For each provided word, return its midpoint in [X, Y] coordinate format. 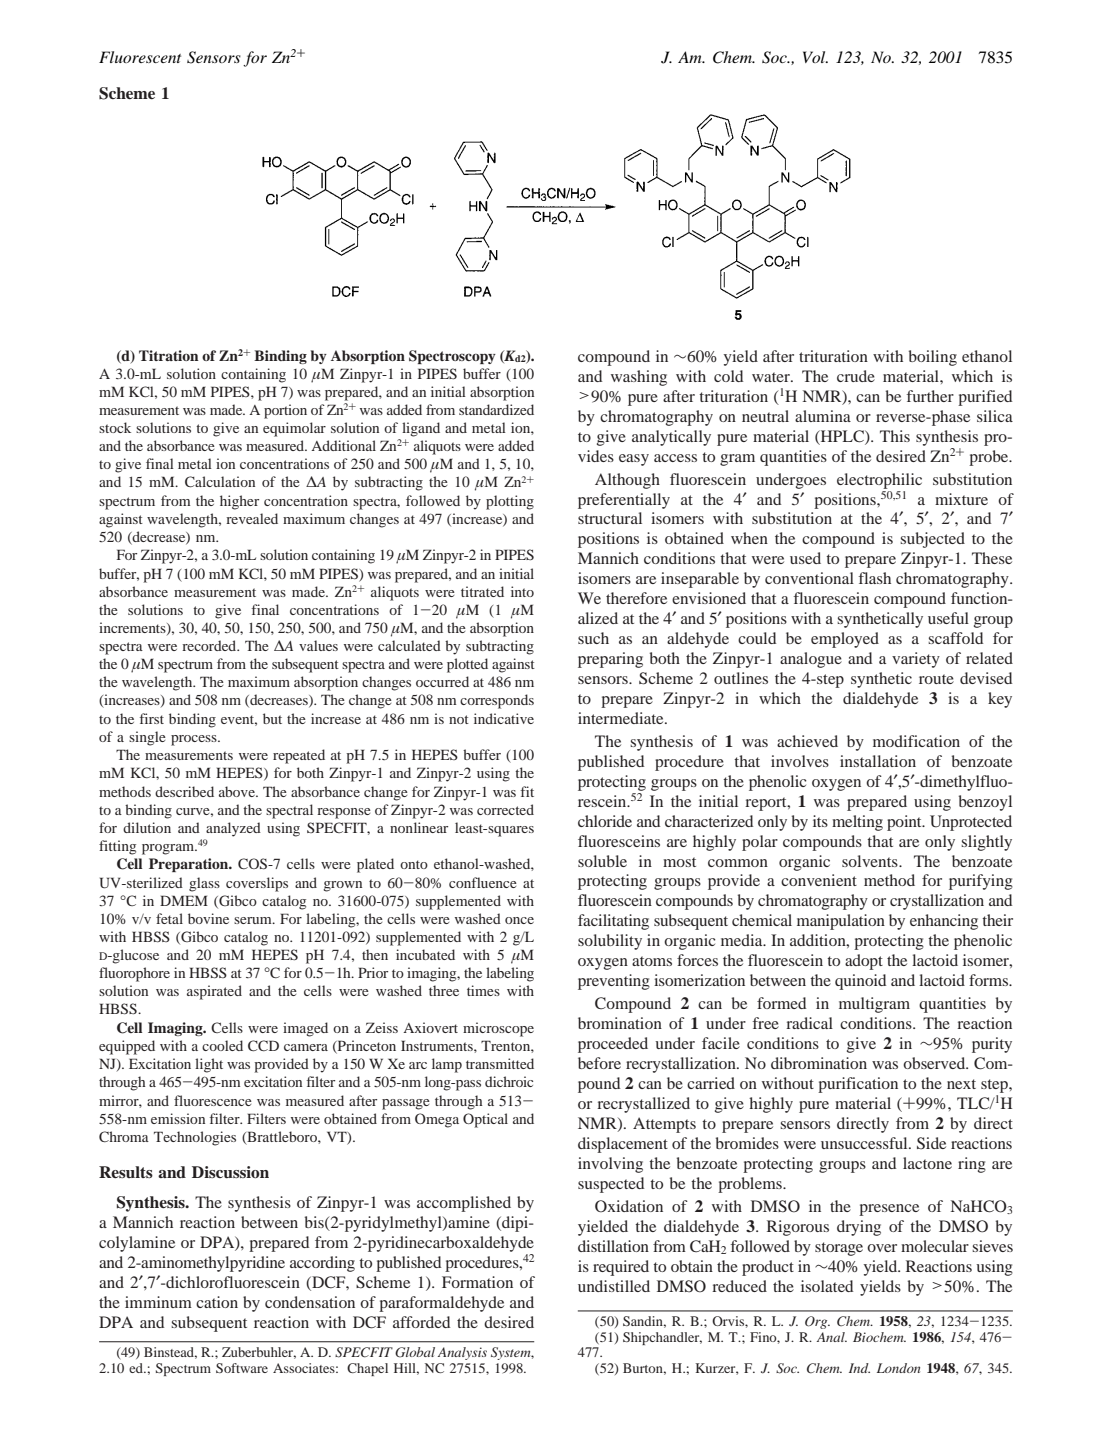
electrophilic [879, 481]
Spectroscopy [452, 357]
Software [242, 1368]
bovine [208, 918]
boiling [933, 358]
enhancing [944, 922]
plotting [510, 502]
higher [239, 502]
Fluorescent [140, 57]
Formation [477, 1282]
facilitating [613, 922]
